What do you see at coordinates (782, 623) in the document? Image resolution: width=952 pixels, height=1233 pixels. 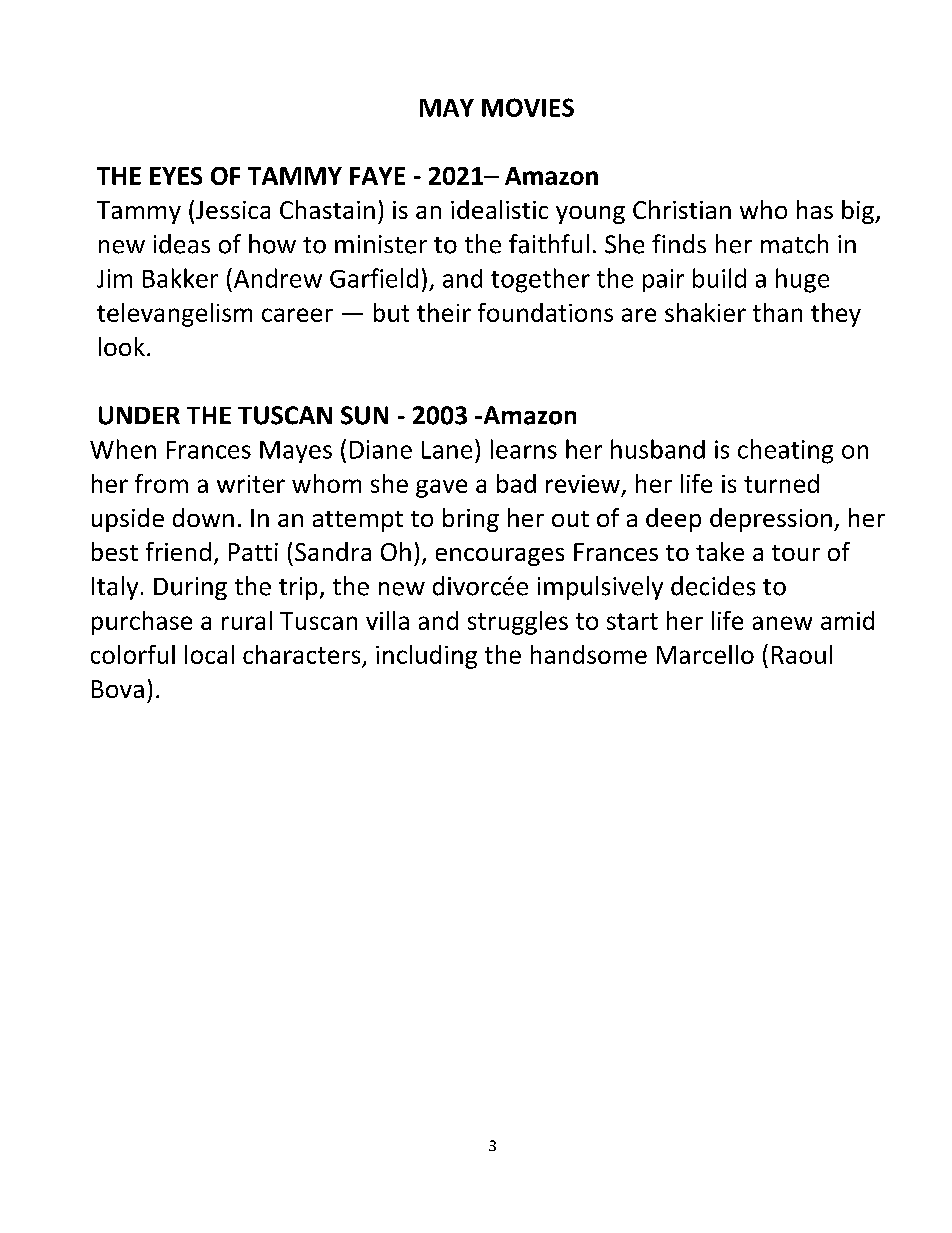 I see `anew` at bounding box center [782, 623].
